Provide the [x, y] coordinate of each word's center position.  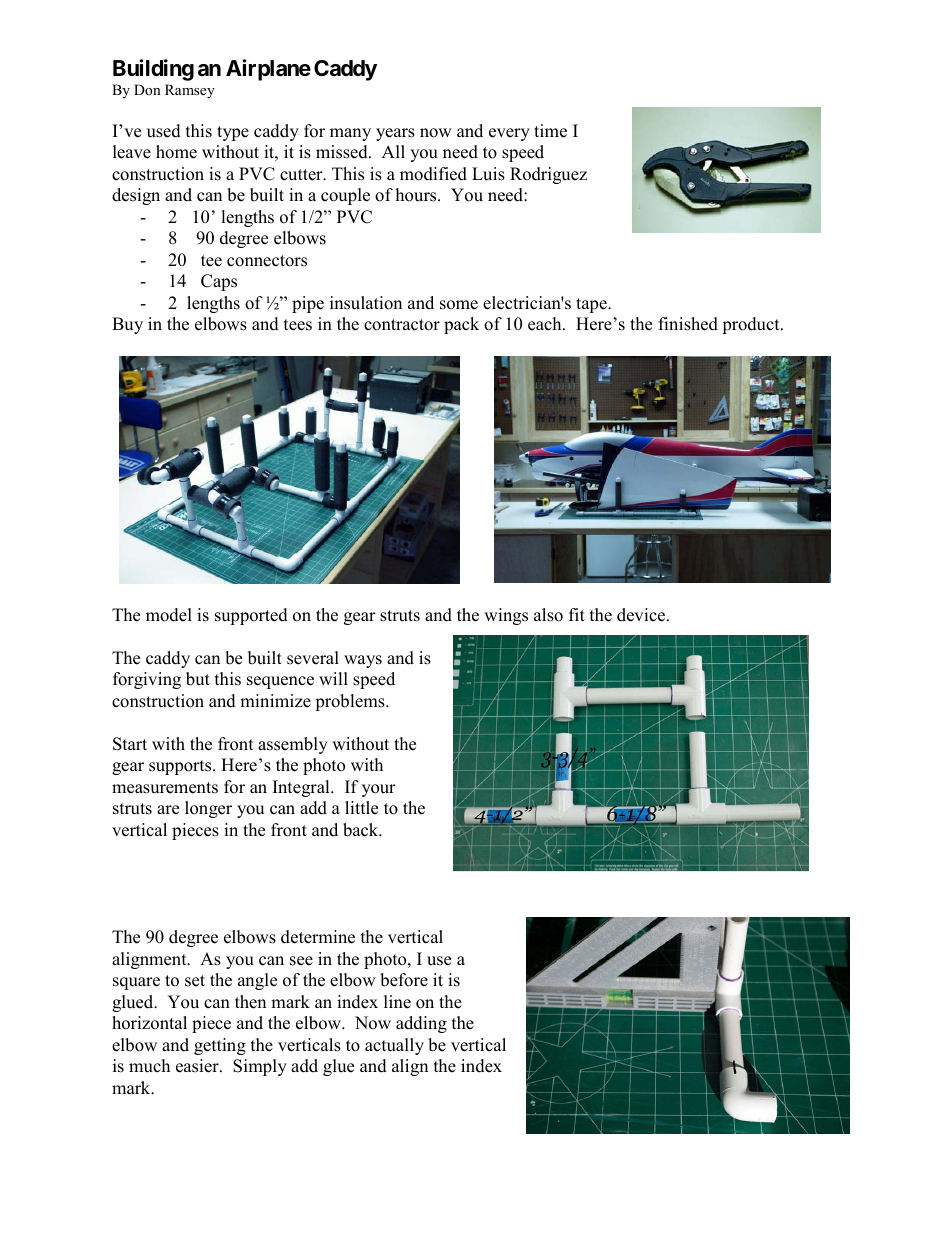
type [233, 133]
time [550, 131]
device [642, 615]
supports [181, 767]
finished [688, 324]
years [395, 134]
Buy [127, 325]
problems [351, 702]
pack [461, 325]
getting [220, 1046]
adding [421, 1024]
